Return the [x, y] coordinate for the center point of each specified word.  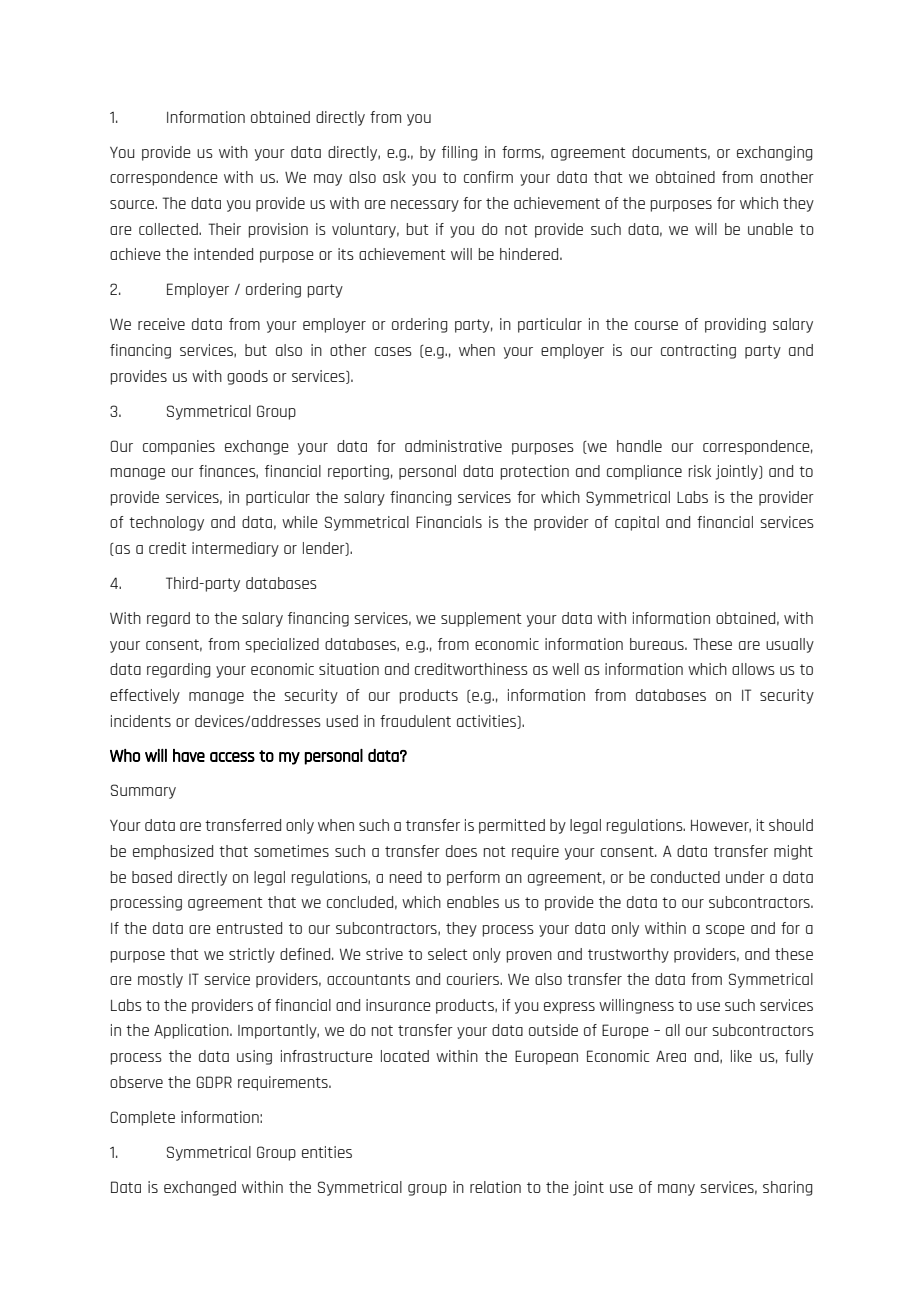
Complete [143, 1118]
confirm [488, 177]
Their [224, 229]
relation [495, 1187]
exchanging [775, 153]
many [676, 1190]
